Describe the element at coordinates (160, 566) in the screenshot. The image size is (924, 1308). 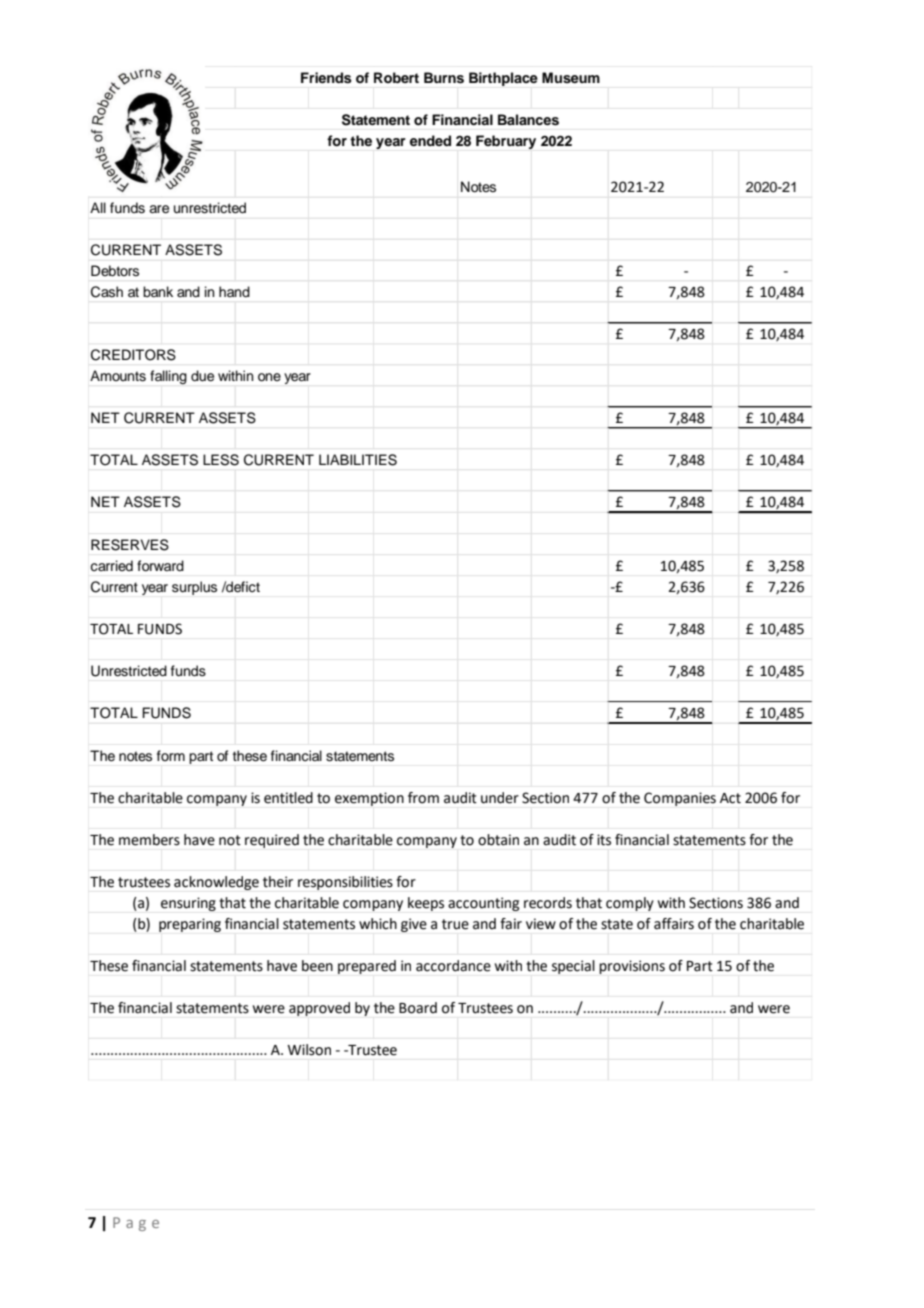
I see `forward` at that location.
